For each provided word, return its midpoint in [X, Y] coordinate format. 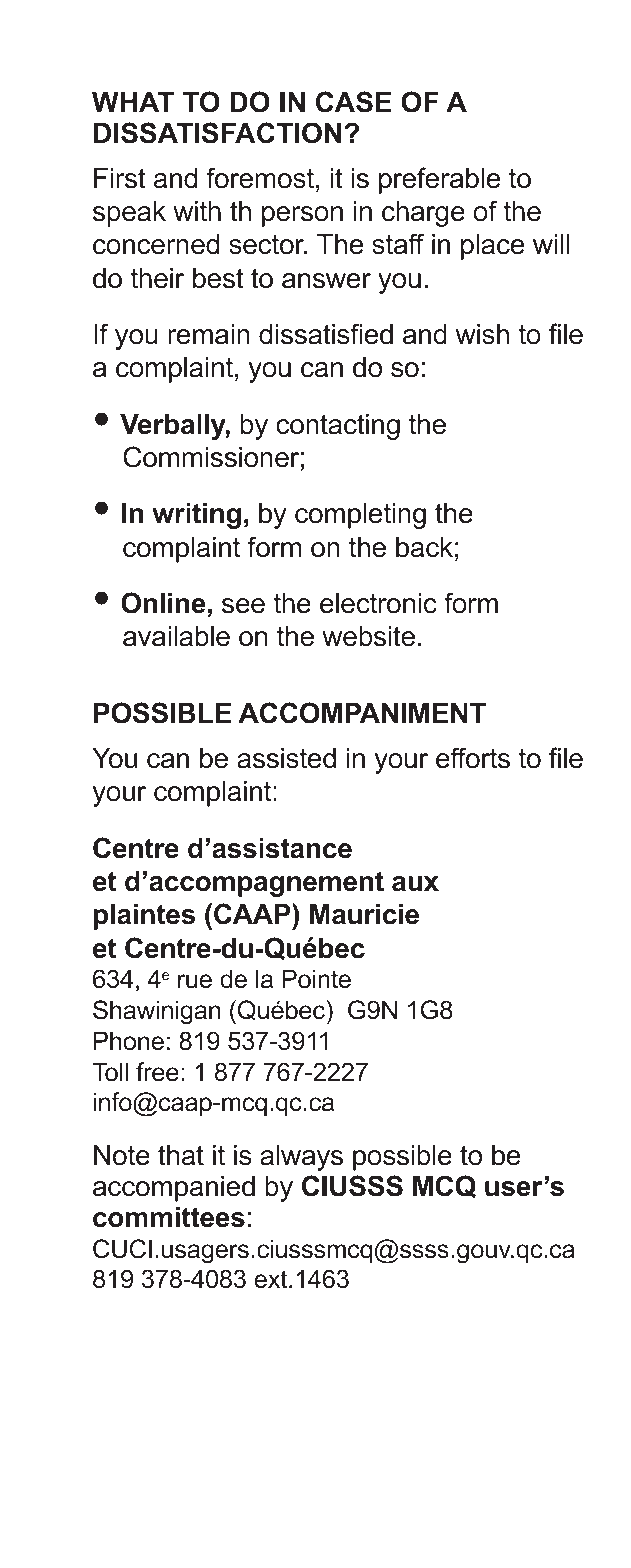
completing [360, 516]
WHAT [133, 102]
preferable [439, 180]
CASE [354, 102]
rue [195, 981]
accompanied [174, 1189]
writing [196, 516]
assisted [286, 758]
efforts [473, 758]
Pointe [316, 979]
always [301, 1158]
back [424, 547]
